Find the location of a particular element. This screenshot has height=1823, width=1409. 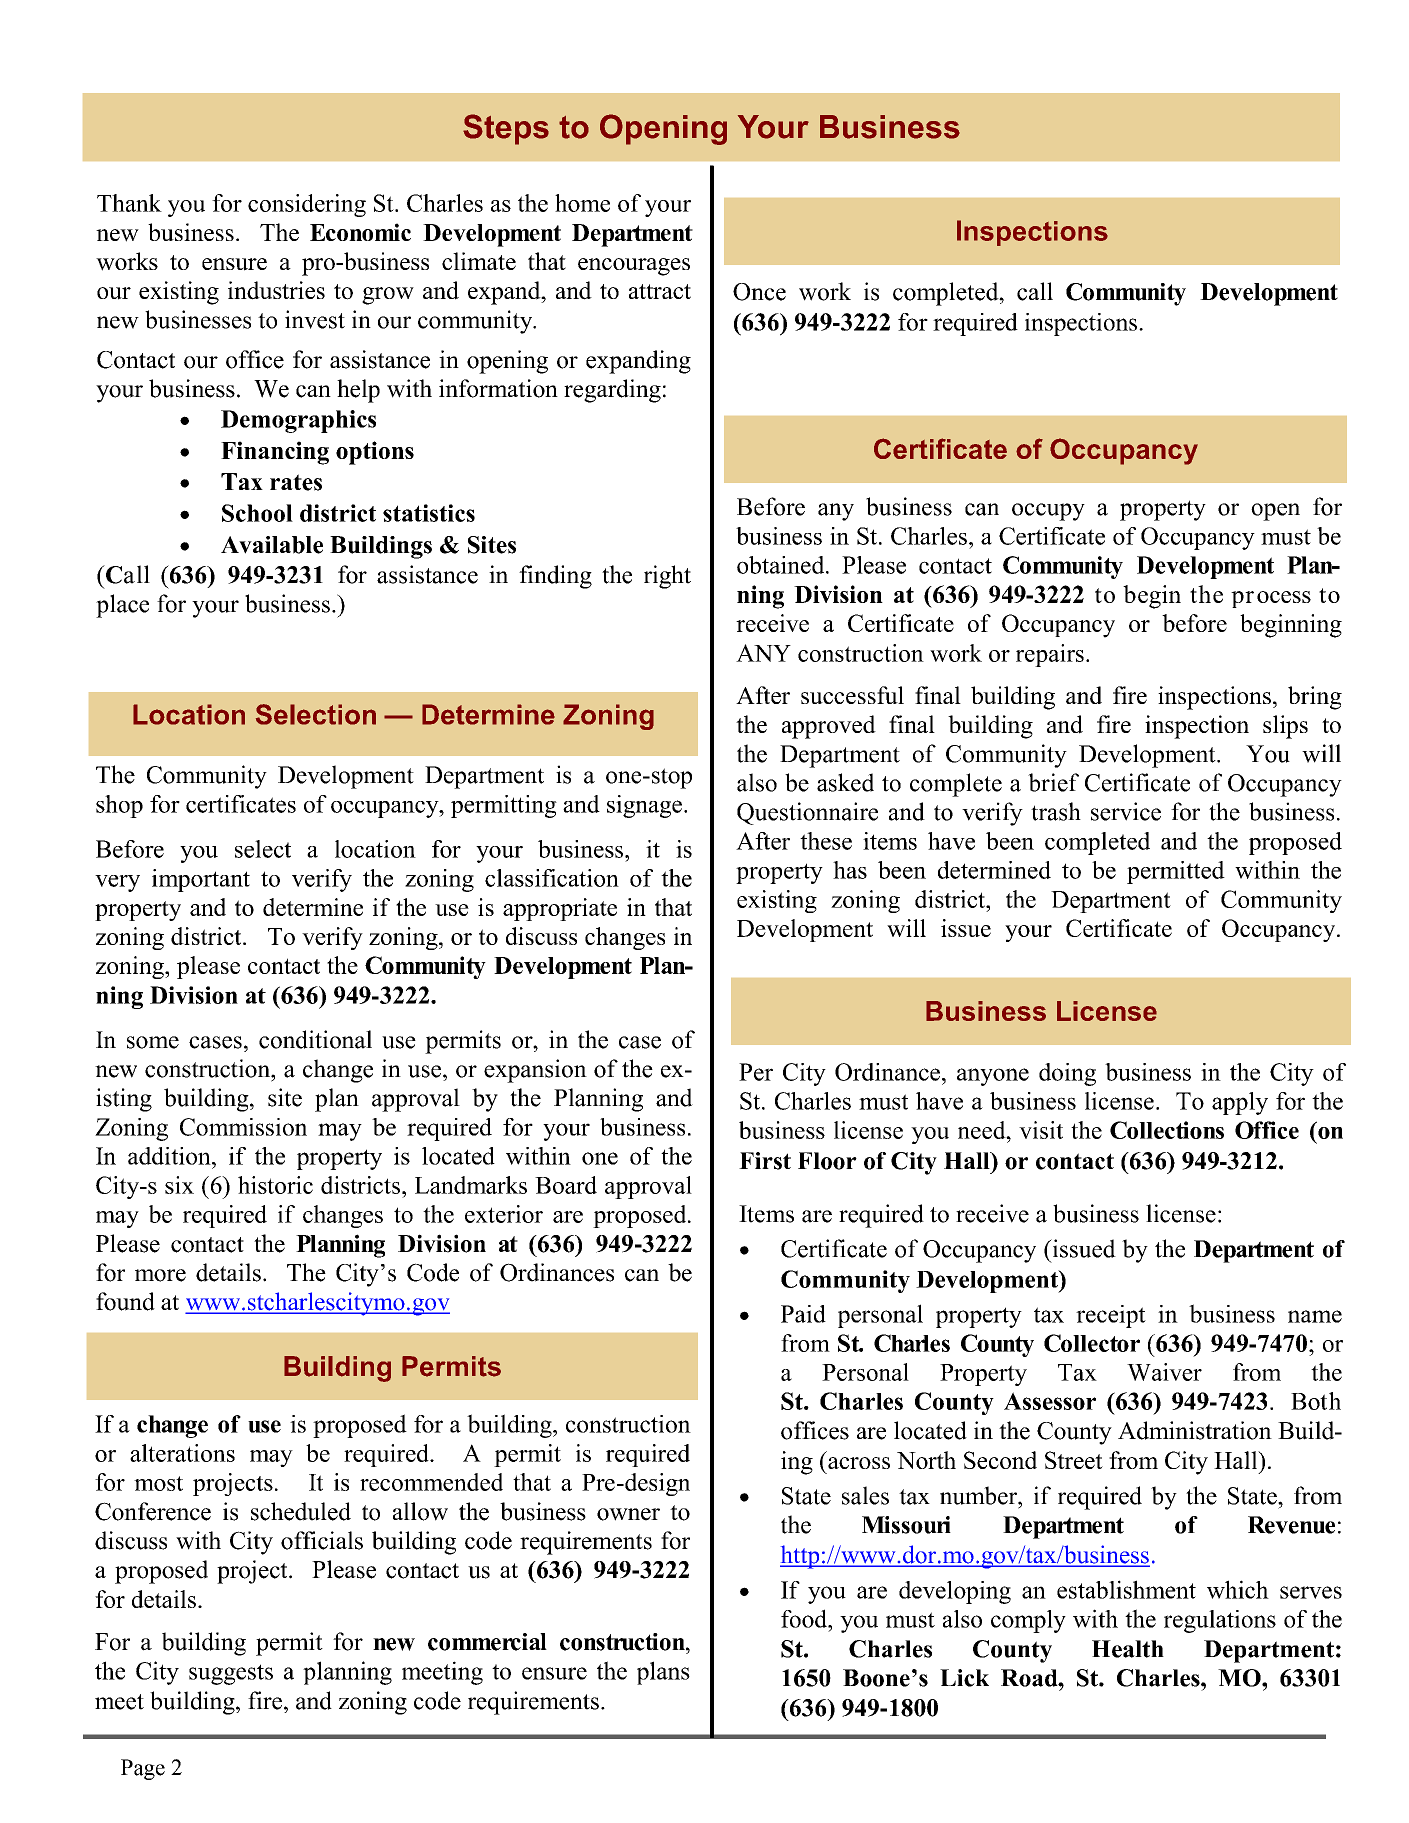

more is located at coordinates (160, 1275).
